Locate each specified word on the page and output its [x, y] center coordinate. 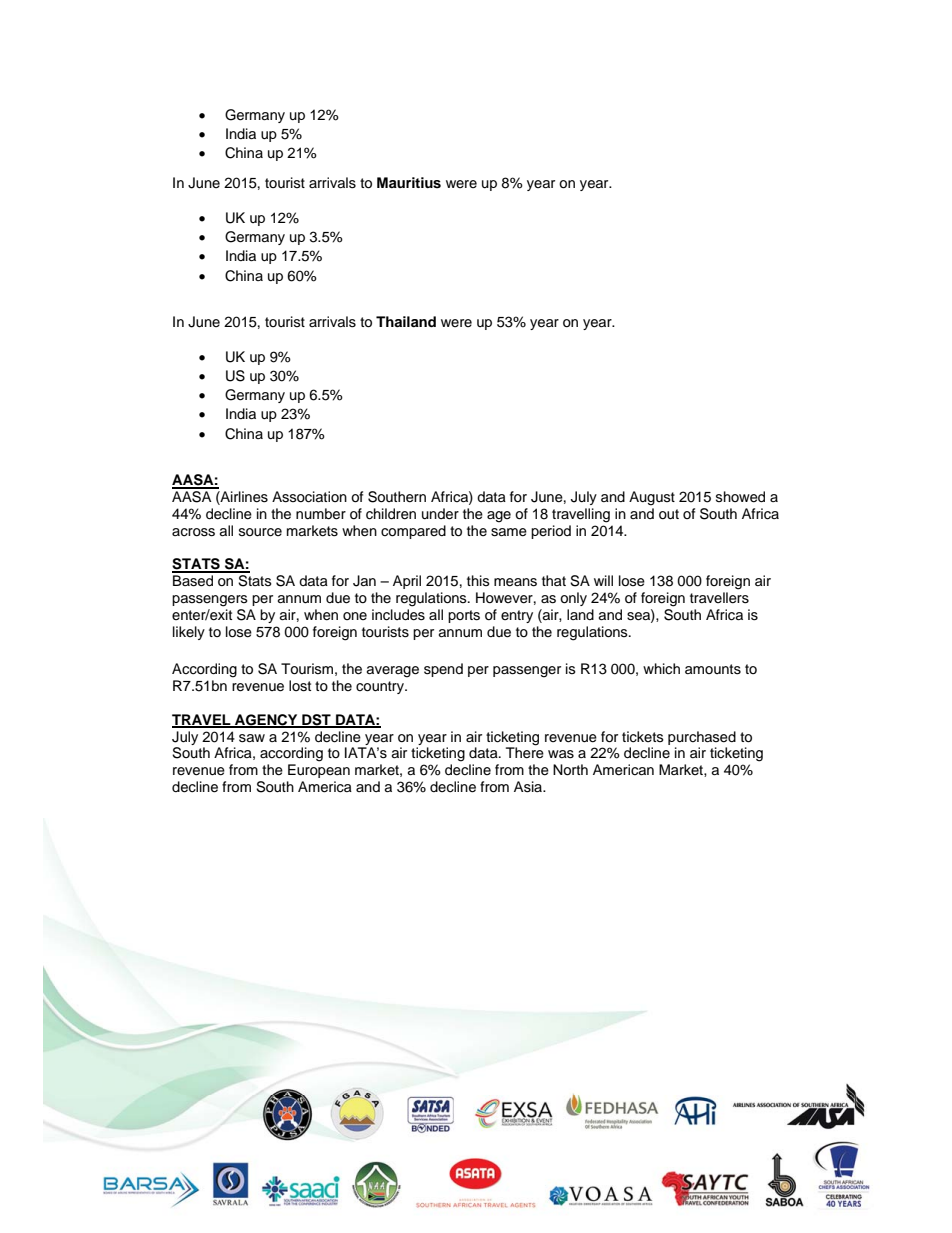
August [652, 498]
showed [740, 497]
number [321, 514]
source [260, 532]
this [478, 580]
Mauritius [409, 183]
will [603, 580]
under [440, 514]
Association [309, 497]
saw [252, 738]
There [525, 752]
